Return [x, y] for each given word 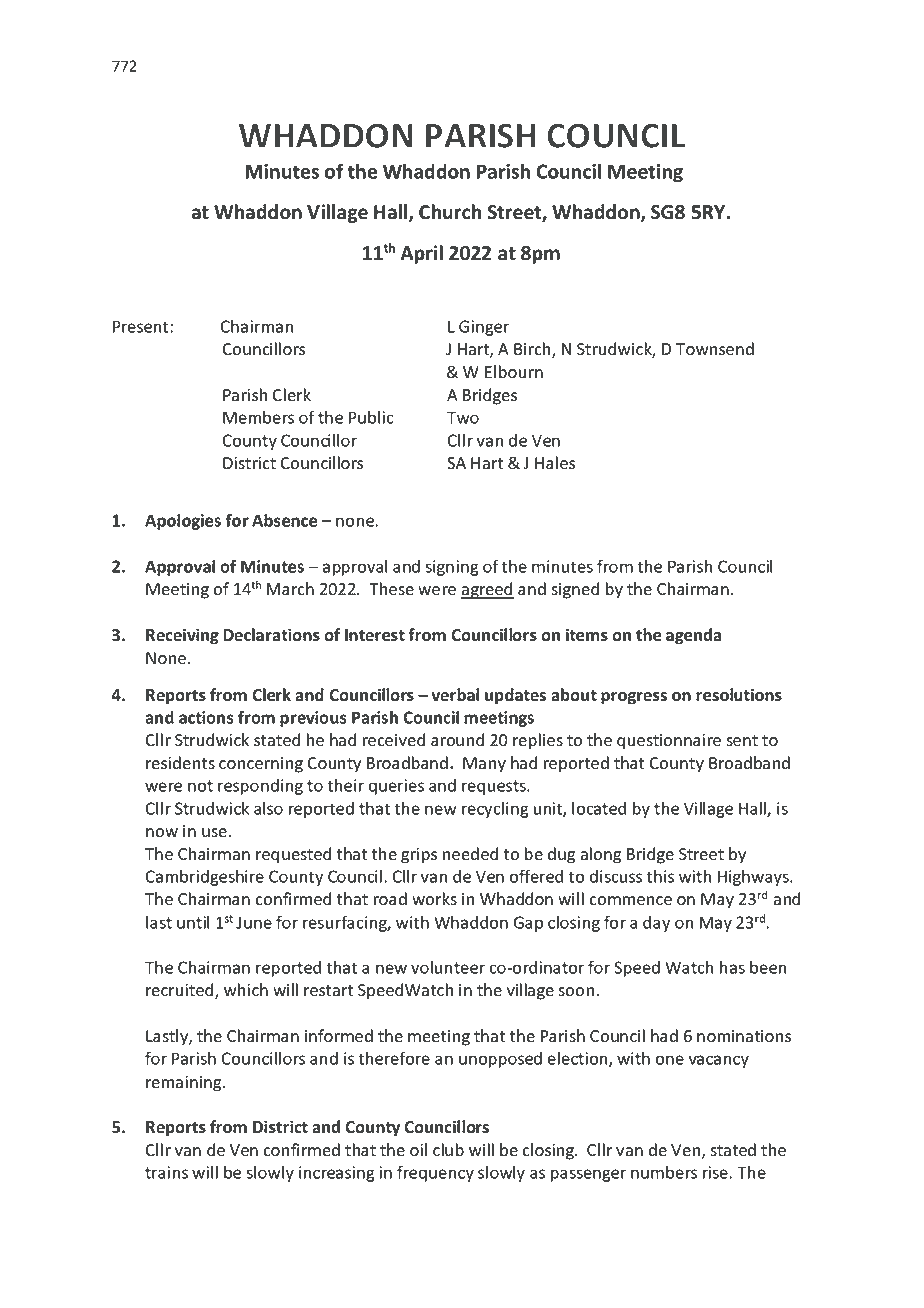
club [448, 1149]
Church [450, 212]
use [214, 833]
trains [166, 1172]
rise [715, 1172]
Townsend [715, 349]
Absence [284, 520]
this [660, 876]
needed [470, 854]
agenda [693, 636]
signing [452, 568]
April [422, 254]
